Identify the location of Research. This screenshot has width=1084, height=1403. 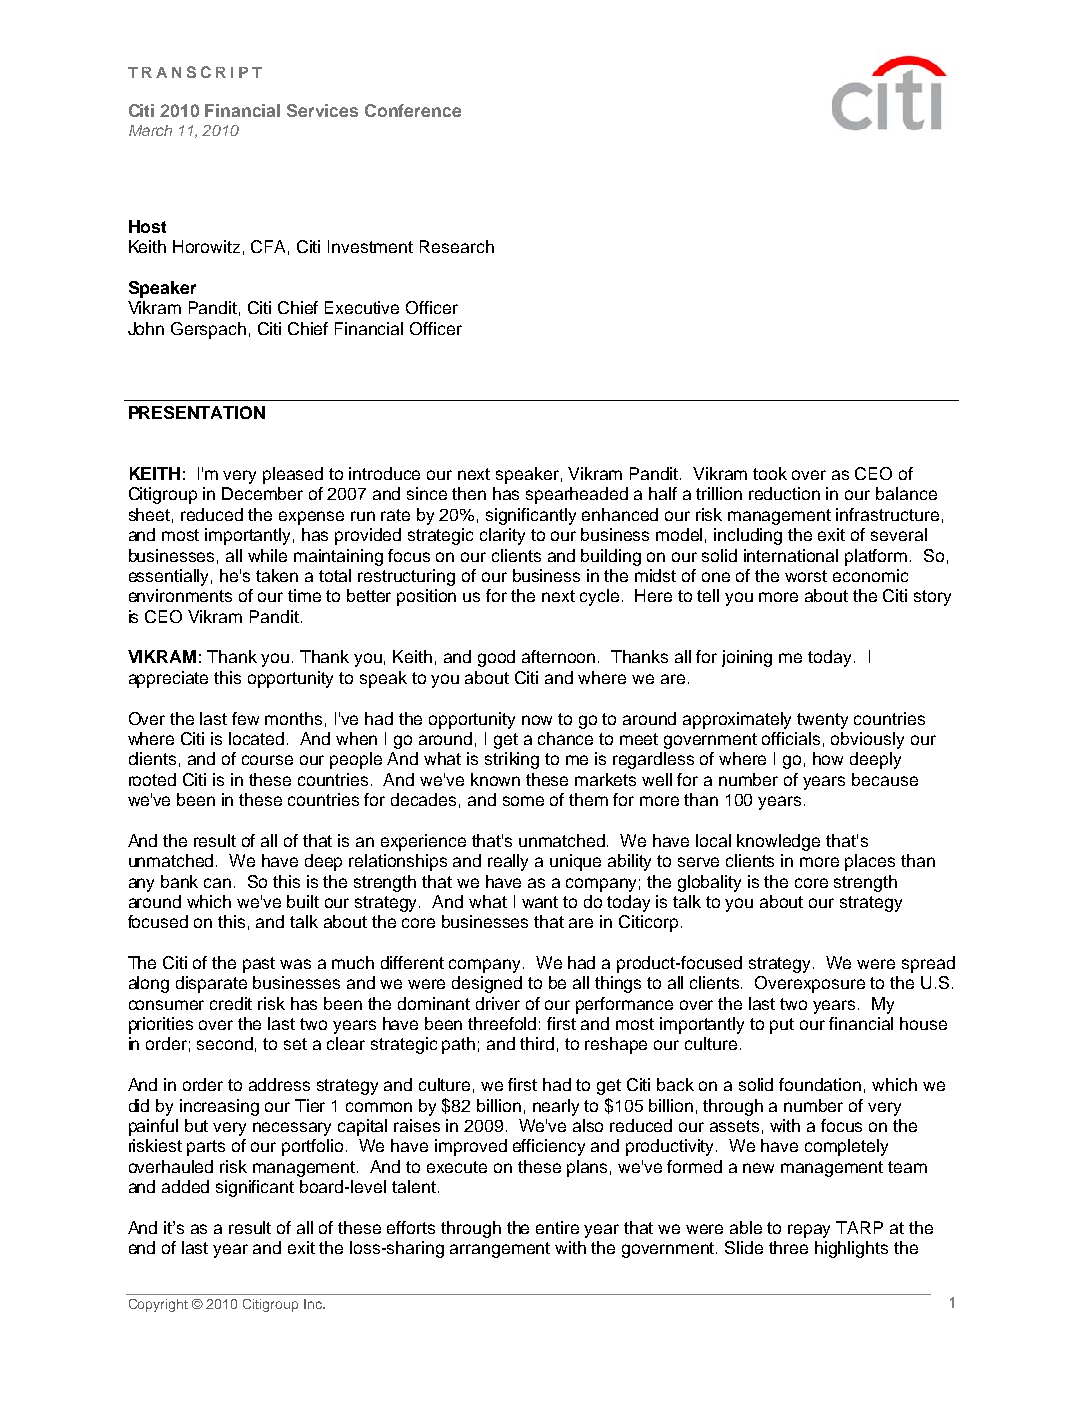
(457, 246).
